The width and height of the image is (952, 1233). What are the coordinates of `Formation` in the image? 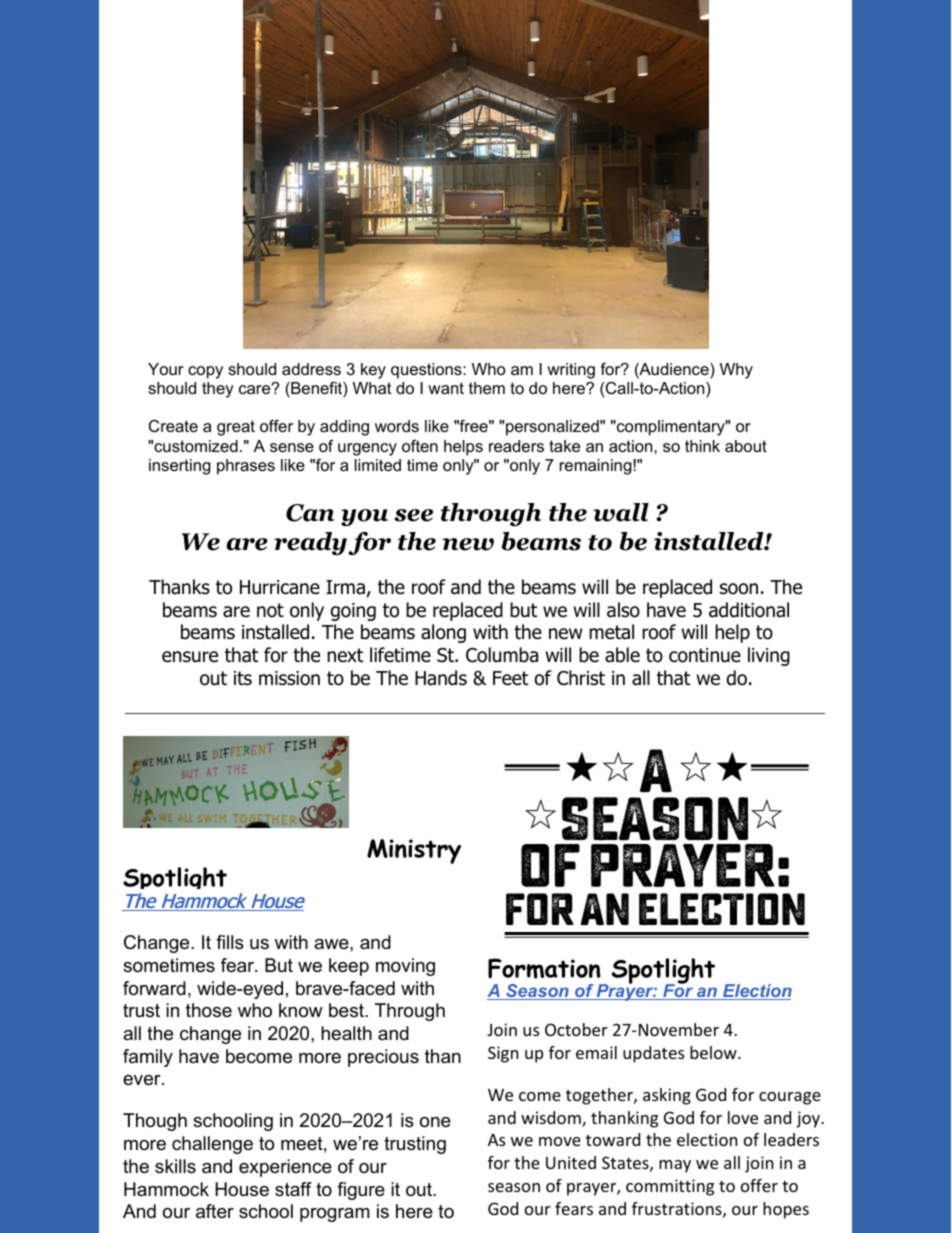 It's located at (544, 968).
